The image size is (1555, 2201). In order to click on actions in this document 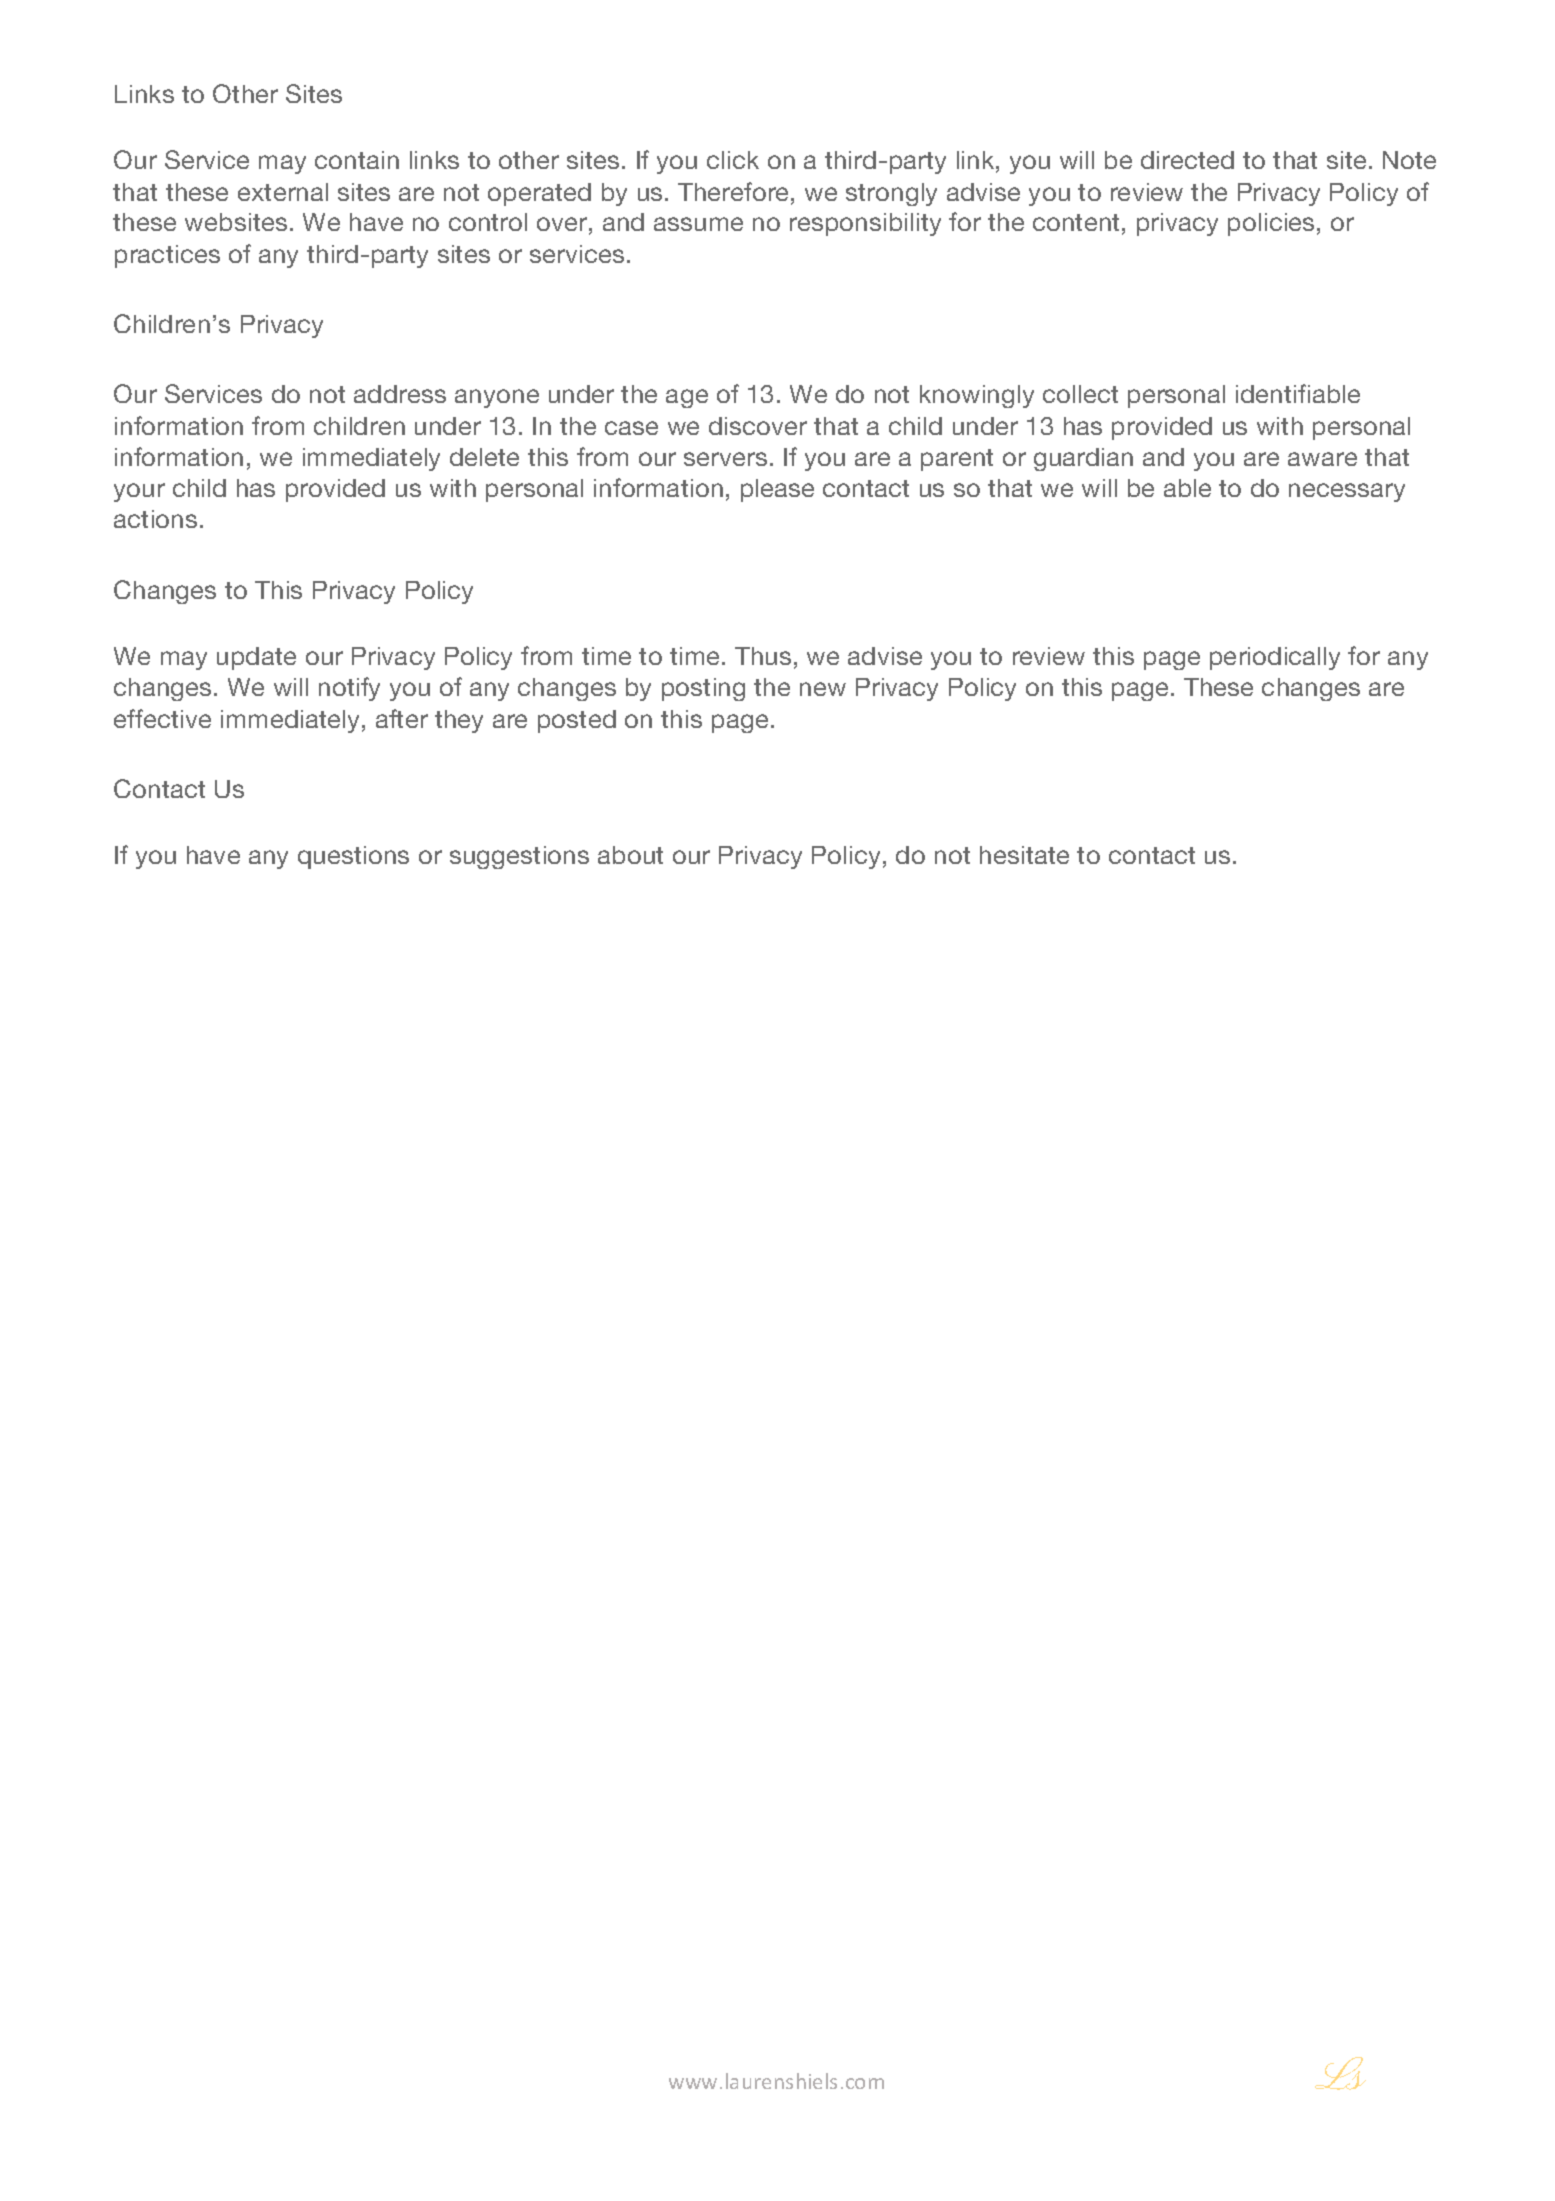, I will do `click(155, 519)`.
